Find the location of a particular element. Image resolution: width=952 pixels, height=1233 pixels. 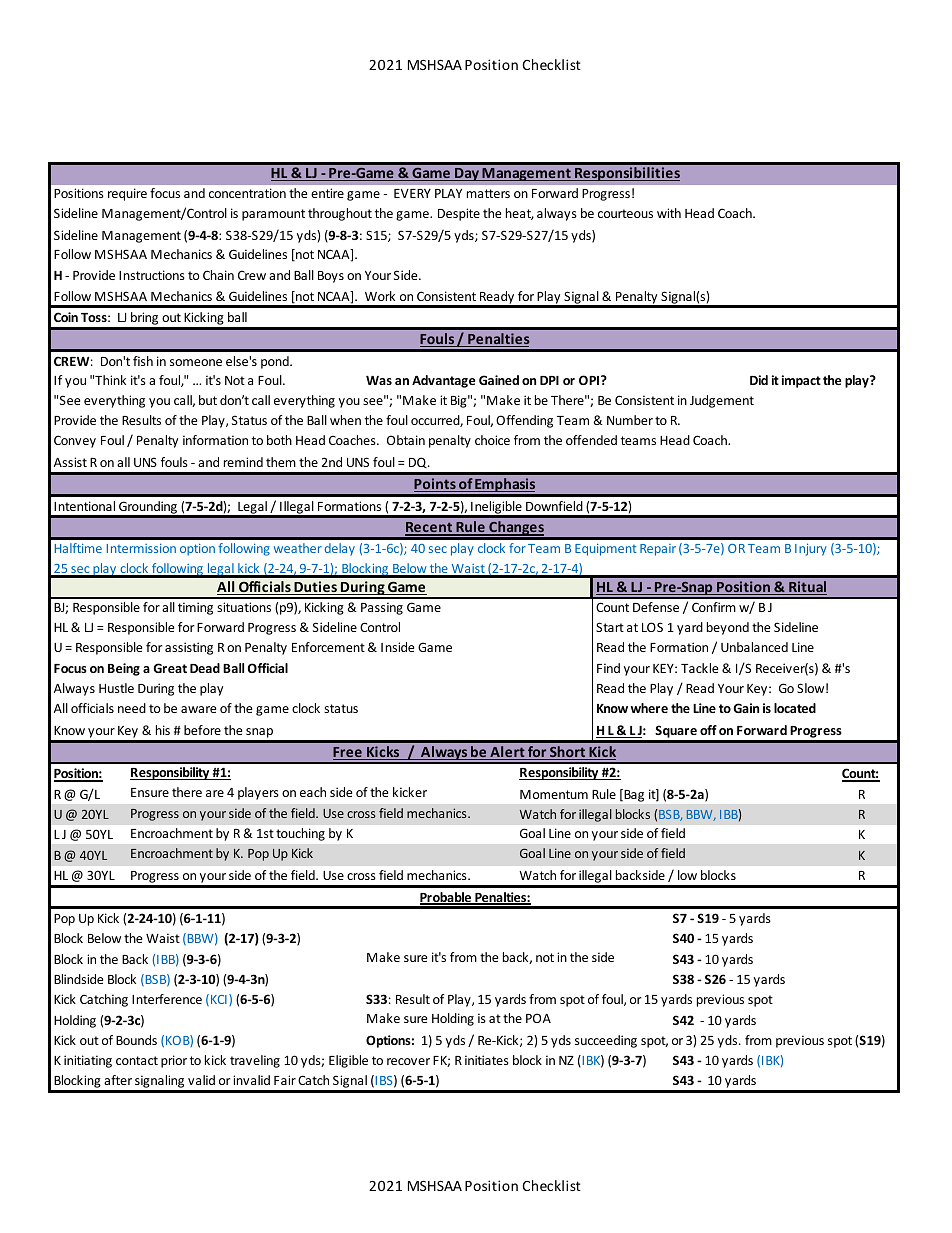

Points is located at coordinates (436, 485).
